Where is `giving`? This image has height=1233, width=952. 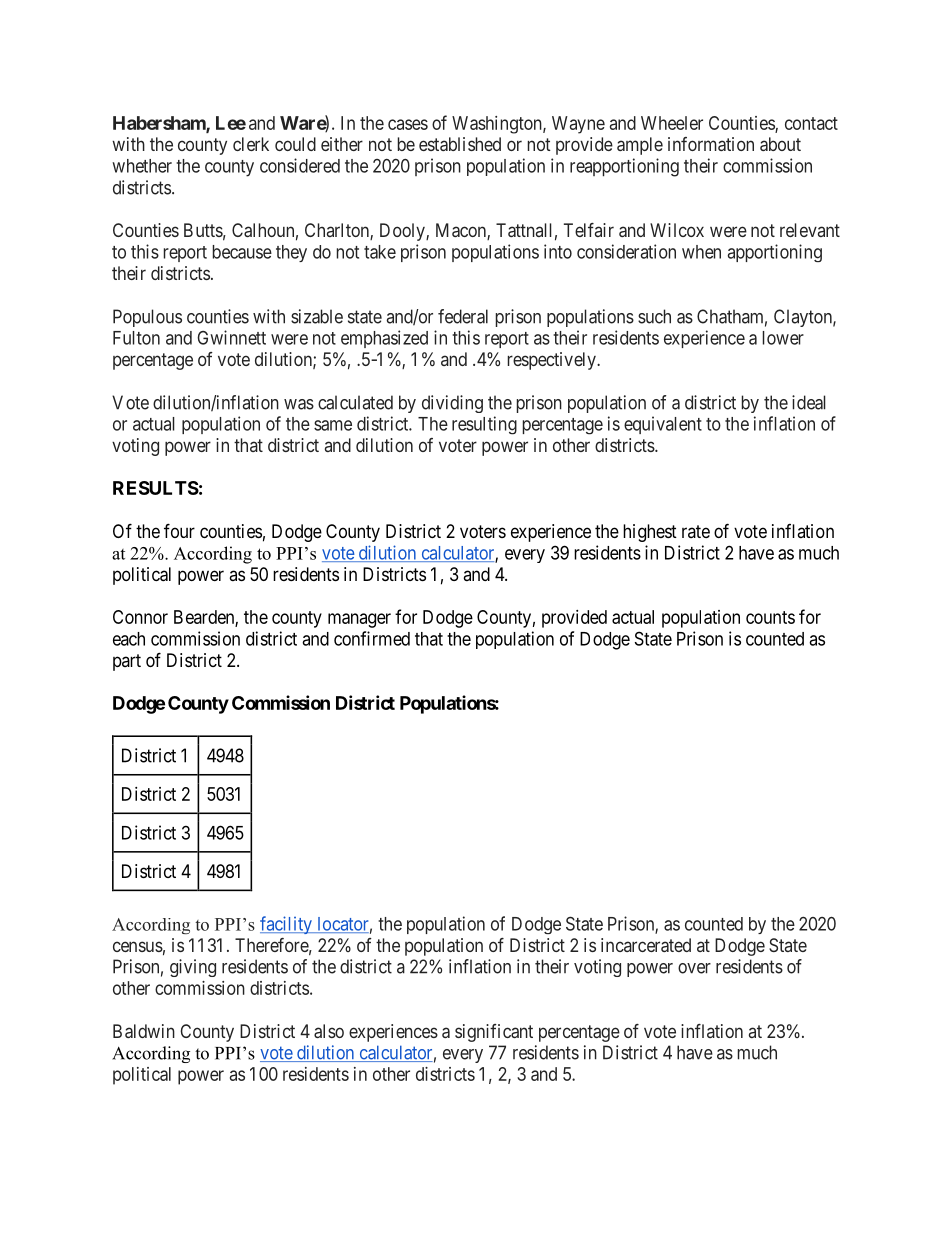
giving is located at coordinates (193, 968).
